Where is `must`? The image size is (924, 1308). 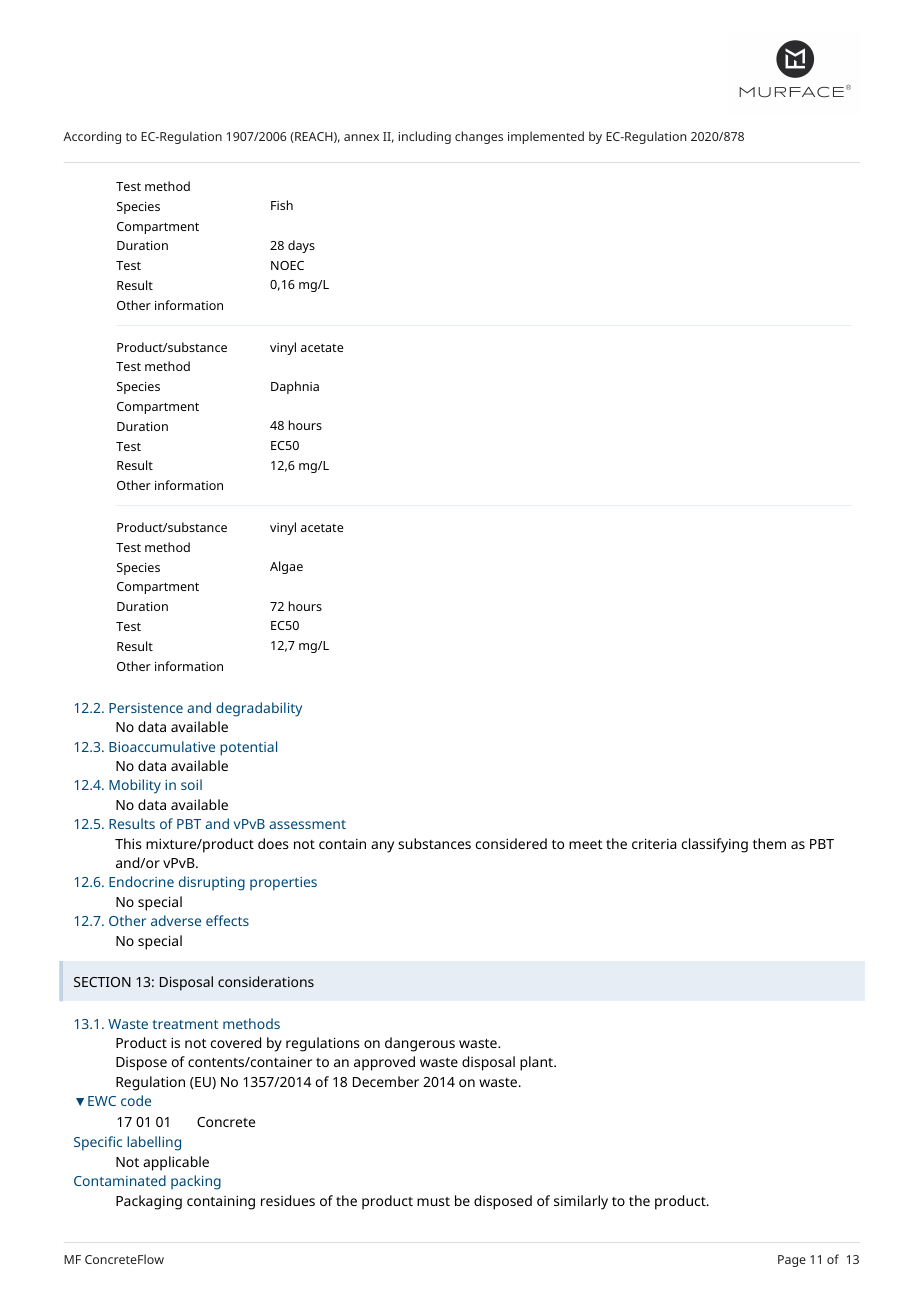
must is located at coordinates (433, 1201).
